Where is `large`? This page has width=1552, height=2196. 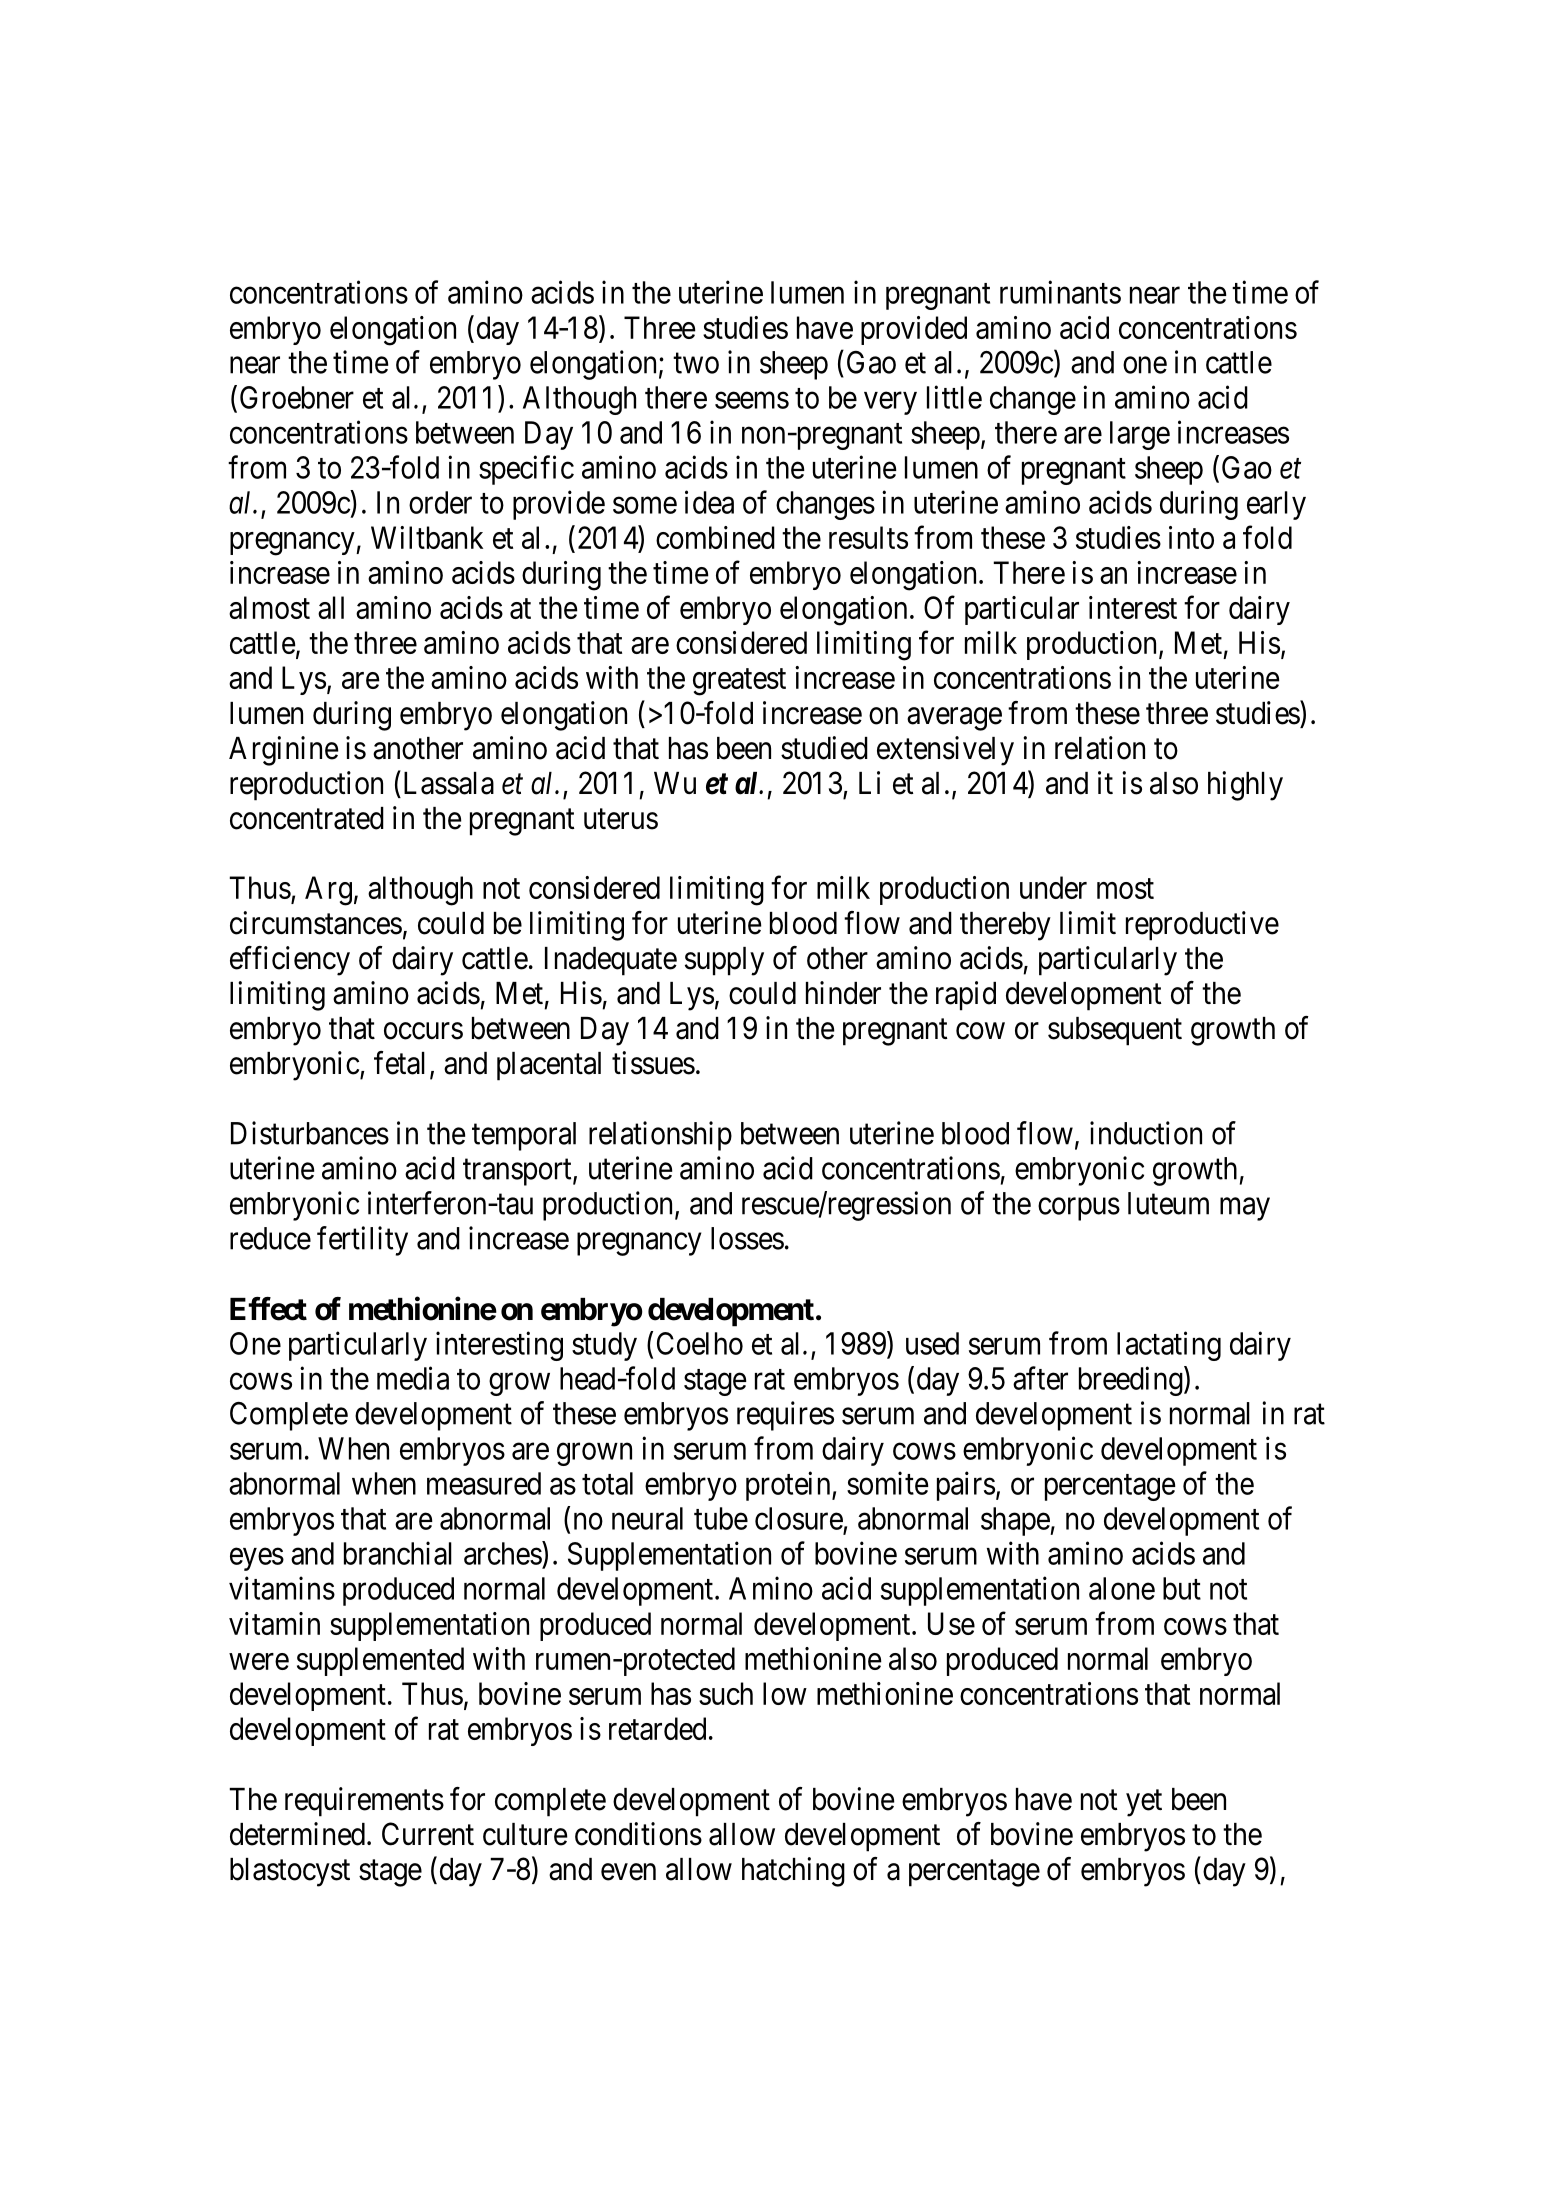 large is located at coordinates (1140, 435).
